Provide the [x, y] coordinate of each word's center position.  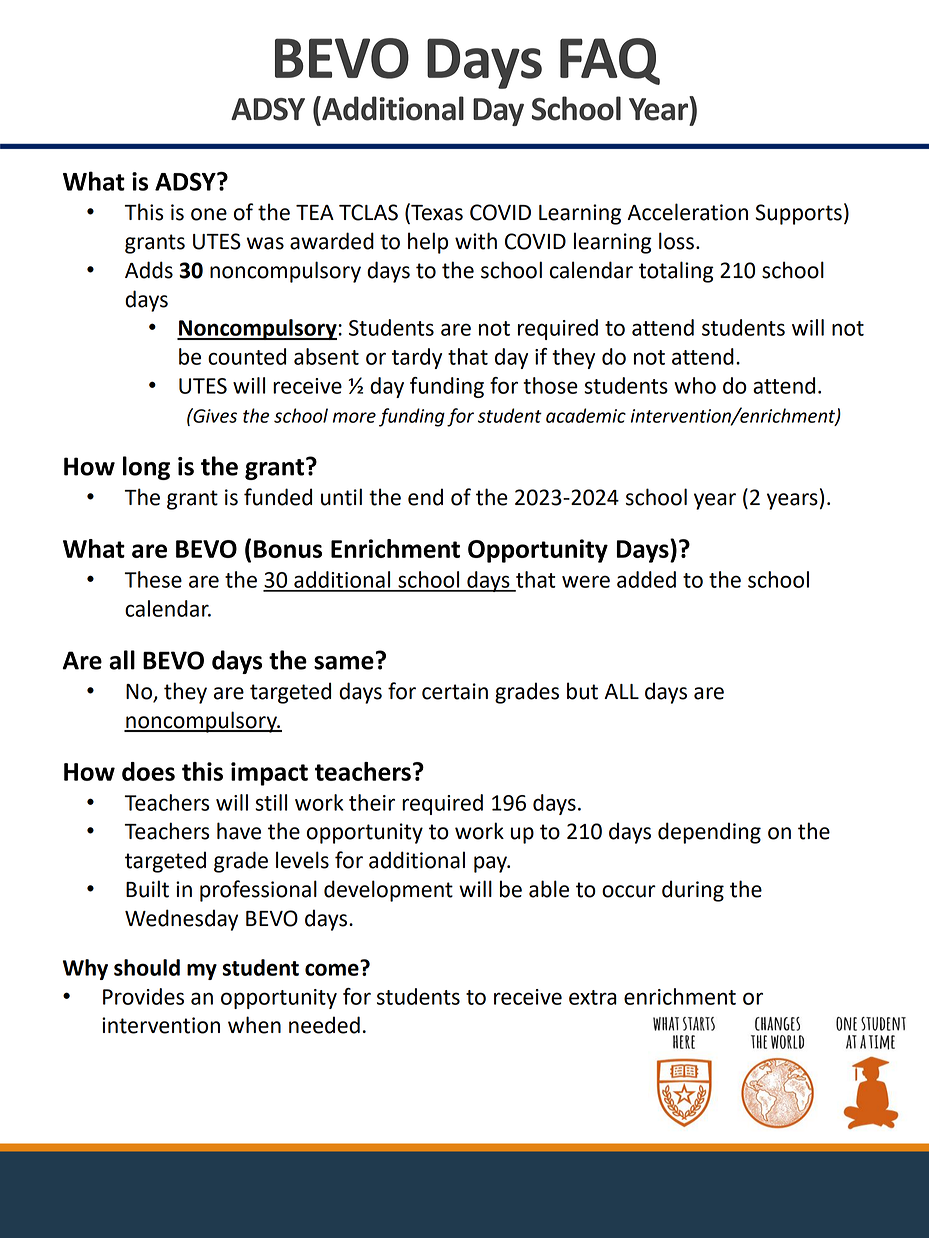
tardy [417, 358]
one [209, 214]
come [333, 968]
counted [247, 356]
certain [455, 691]
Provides [143, 996]
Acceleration [687, 212]
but [582, 691]
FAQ [610, 61]
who [695, 385]
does [148, 771]
